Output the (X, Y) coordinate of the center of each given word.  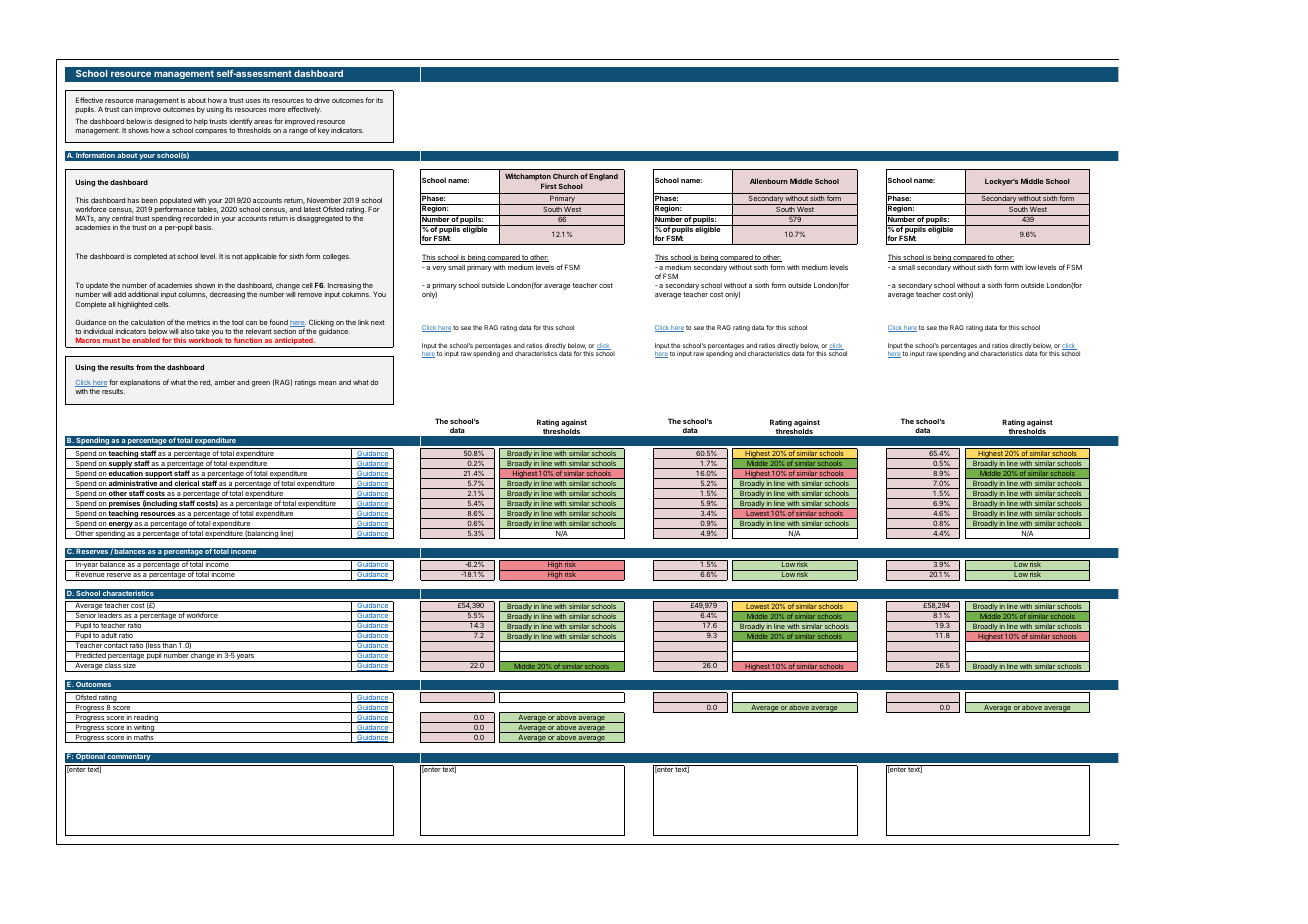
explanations (140, 383)
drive (322, 100)
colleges (337, 257)
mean (328, 383)
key (323, 131)
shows (138, 130)
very (439, 269)
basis (204, 227)
